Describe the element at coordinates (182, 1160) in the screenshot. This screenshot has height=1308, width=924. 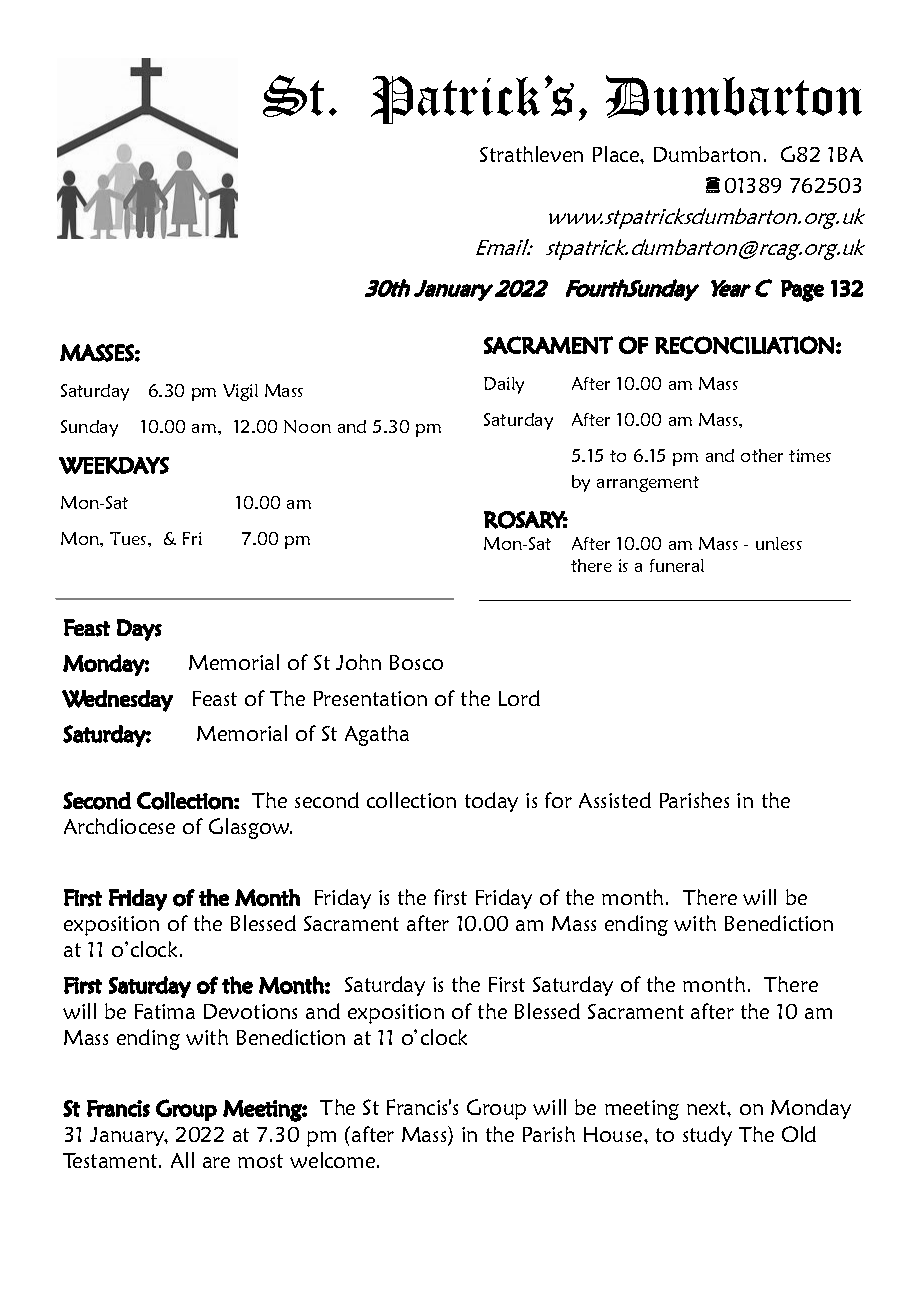
I see `All` at that location.
